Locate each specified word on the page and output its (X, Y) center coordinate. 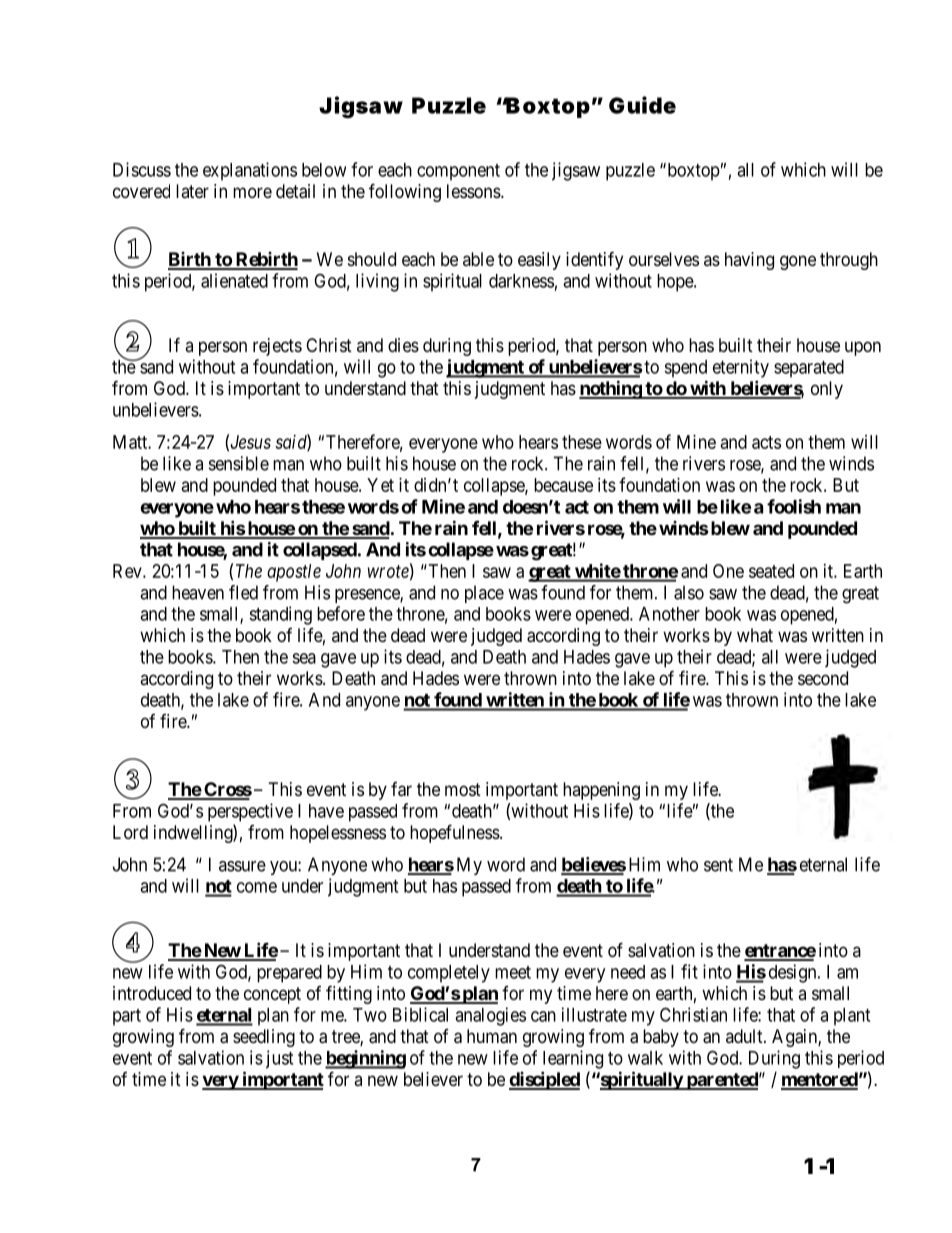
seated (771, 571)
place (484, 594)
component (458, 172)
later (192, 191)
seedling (264, 1038)
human (492, 1036)
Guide (642, 105)
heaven (198, 592)
